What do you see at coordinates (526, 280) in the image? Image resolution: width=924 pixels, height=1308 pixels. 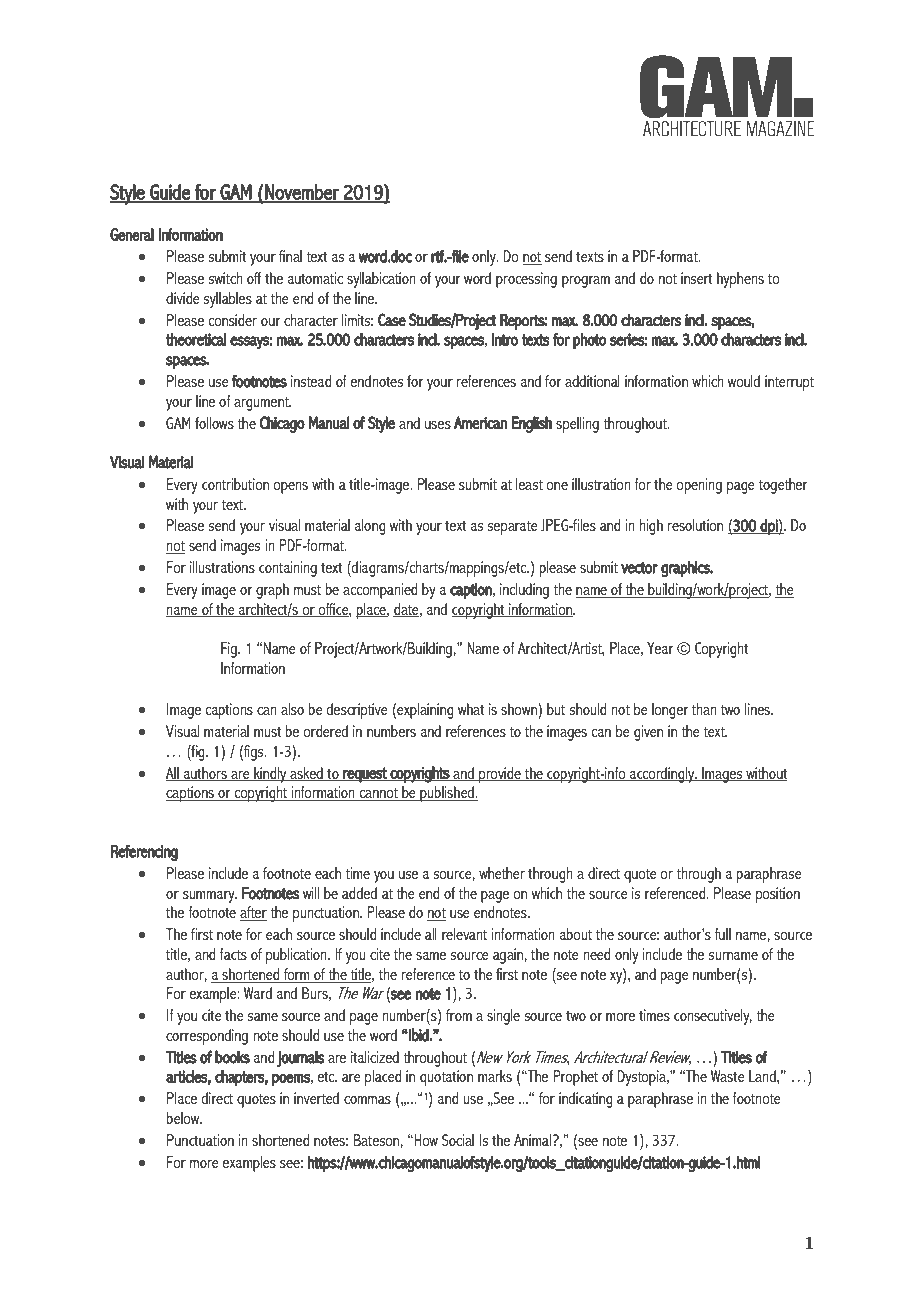 I see `processing` at bounding box center [526, 280].
